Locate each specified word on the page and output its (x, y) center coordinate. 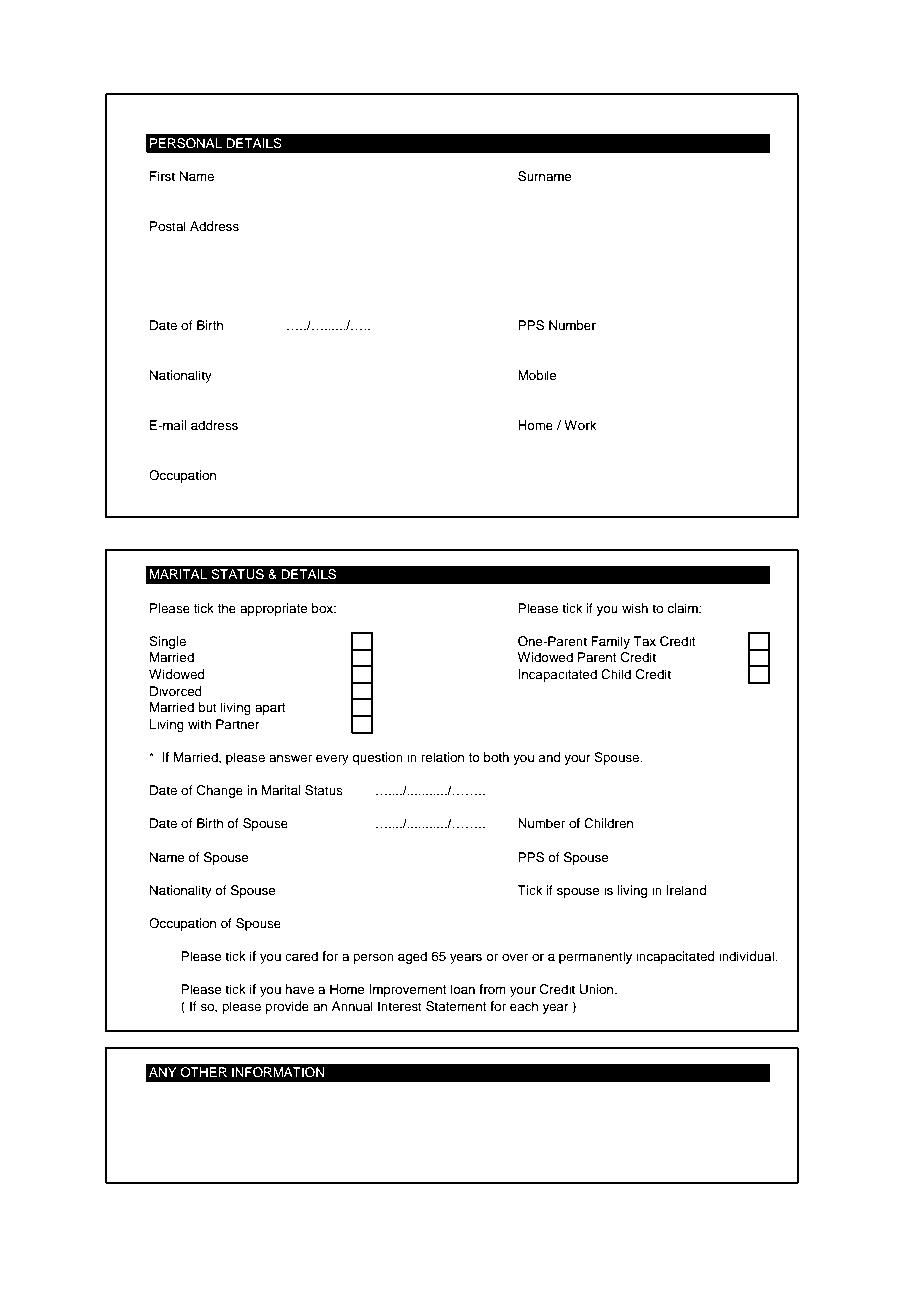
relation (442, 757)
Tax (644, 641)
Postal (168, 226)
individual (747, 956)
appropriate (274, 609)
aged (412, 957)
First (162, 176)
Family (610, 642)
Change (220, 791)
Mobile (537, 375)
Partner (238, 724)
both (496, 757)
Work (580, 425)
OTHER (203, 1072)
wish (635, 608)
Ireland (686, 890)
